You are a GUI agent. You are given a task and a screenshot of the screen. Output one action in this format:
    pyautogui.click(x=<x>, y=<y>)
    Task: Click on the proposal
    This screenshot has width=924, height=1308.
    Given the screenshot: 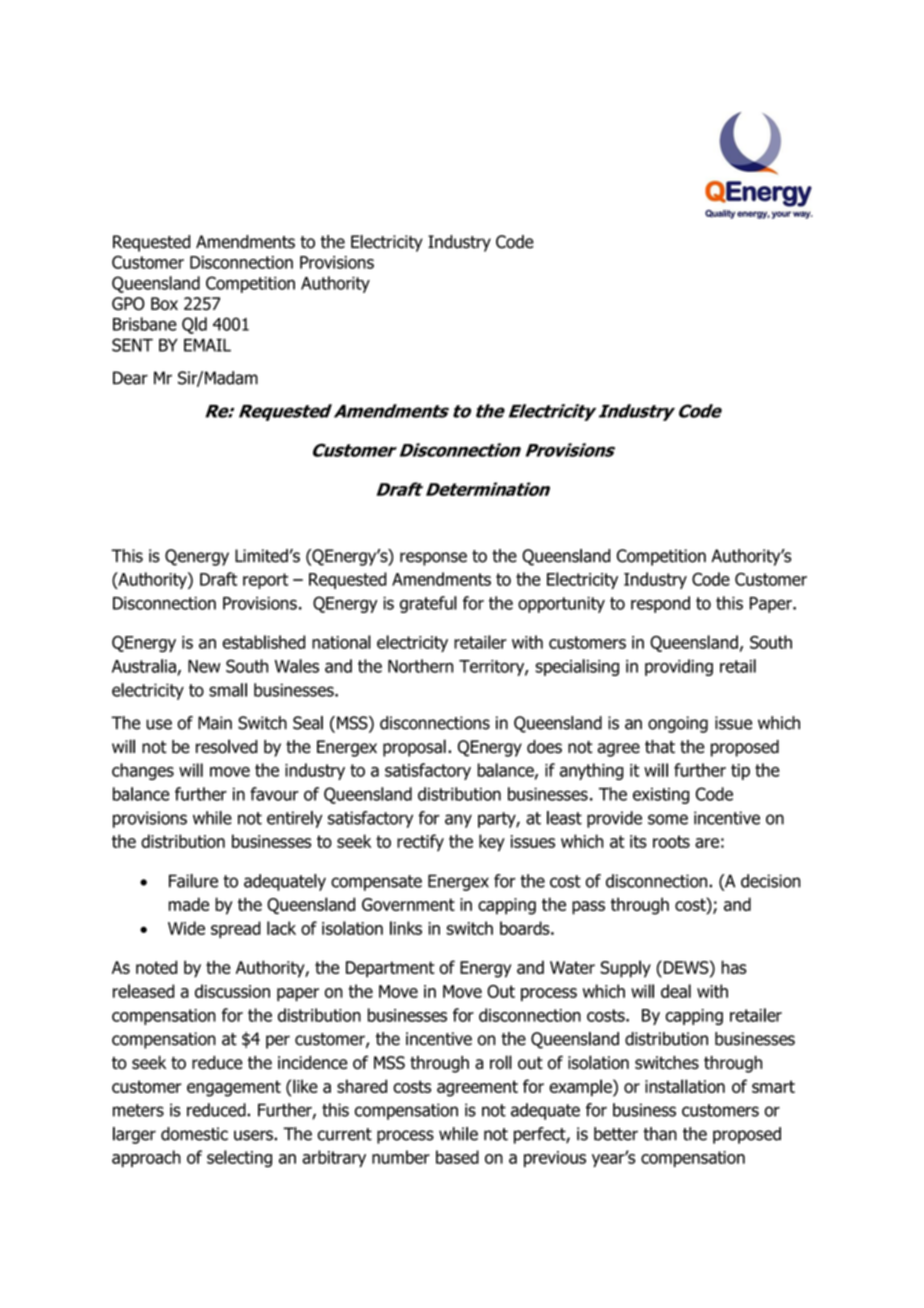 What is the action you would take?
    pyautogui.click(x=414, y=748)
